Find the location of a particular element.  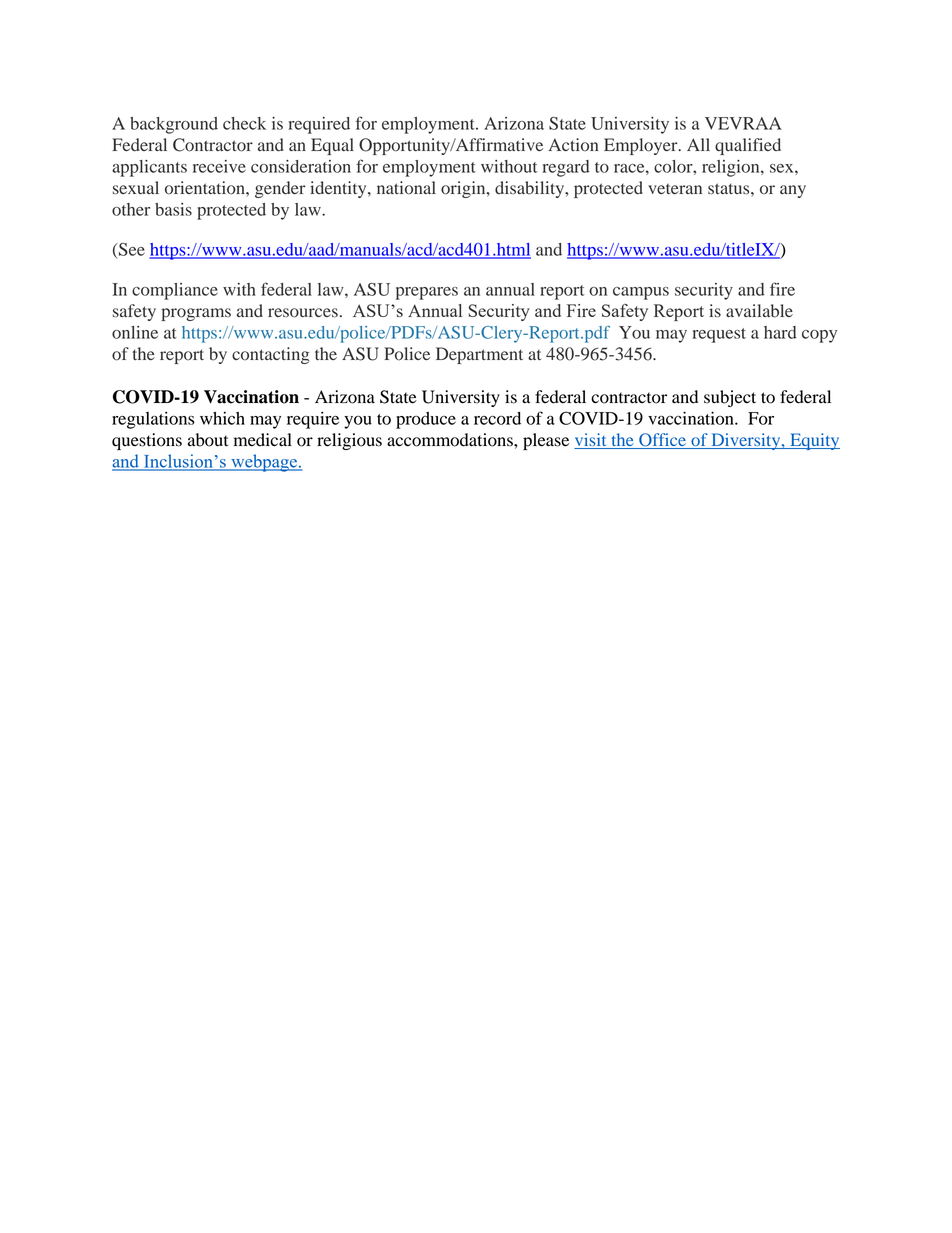

online is located at coordinates (135, 332).
